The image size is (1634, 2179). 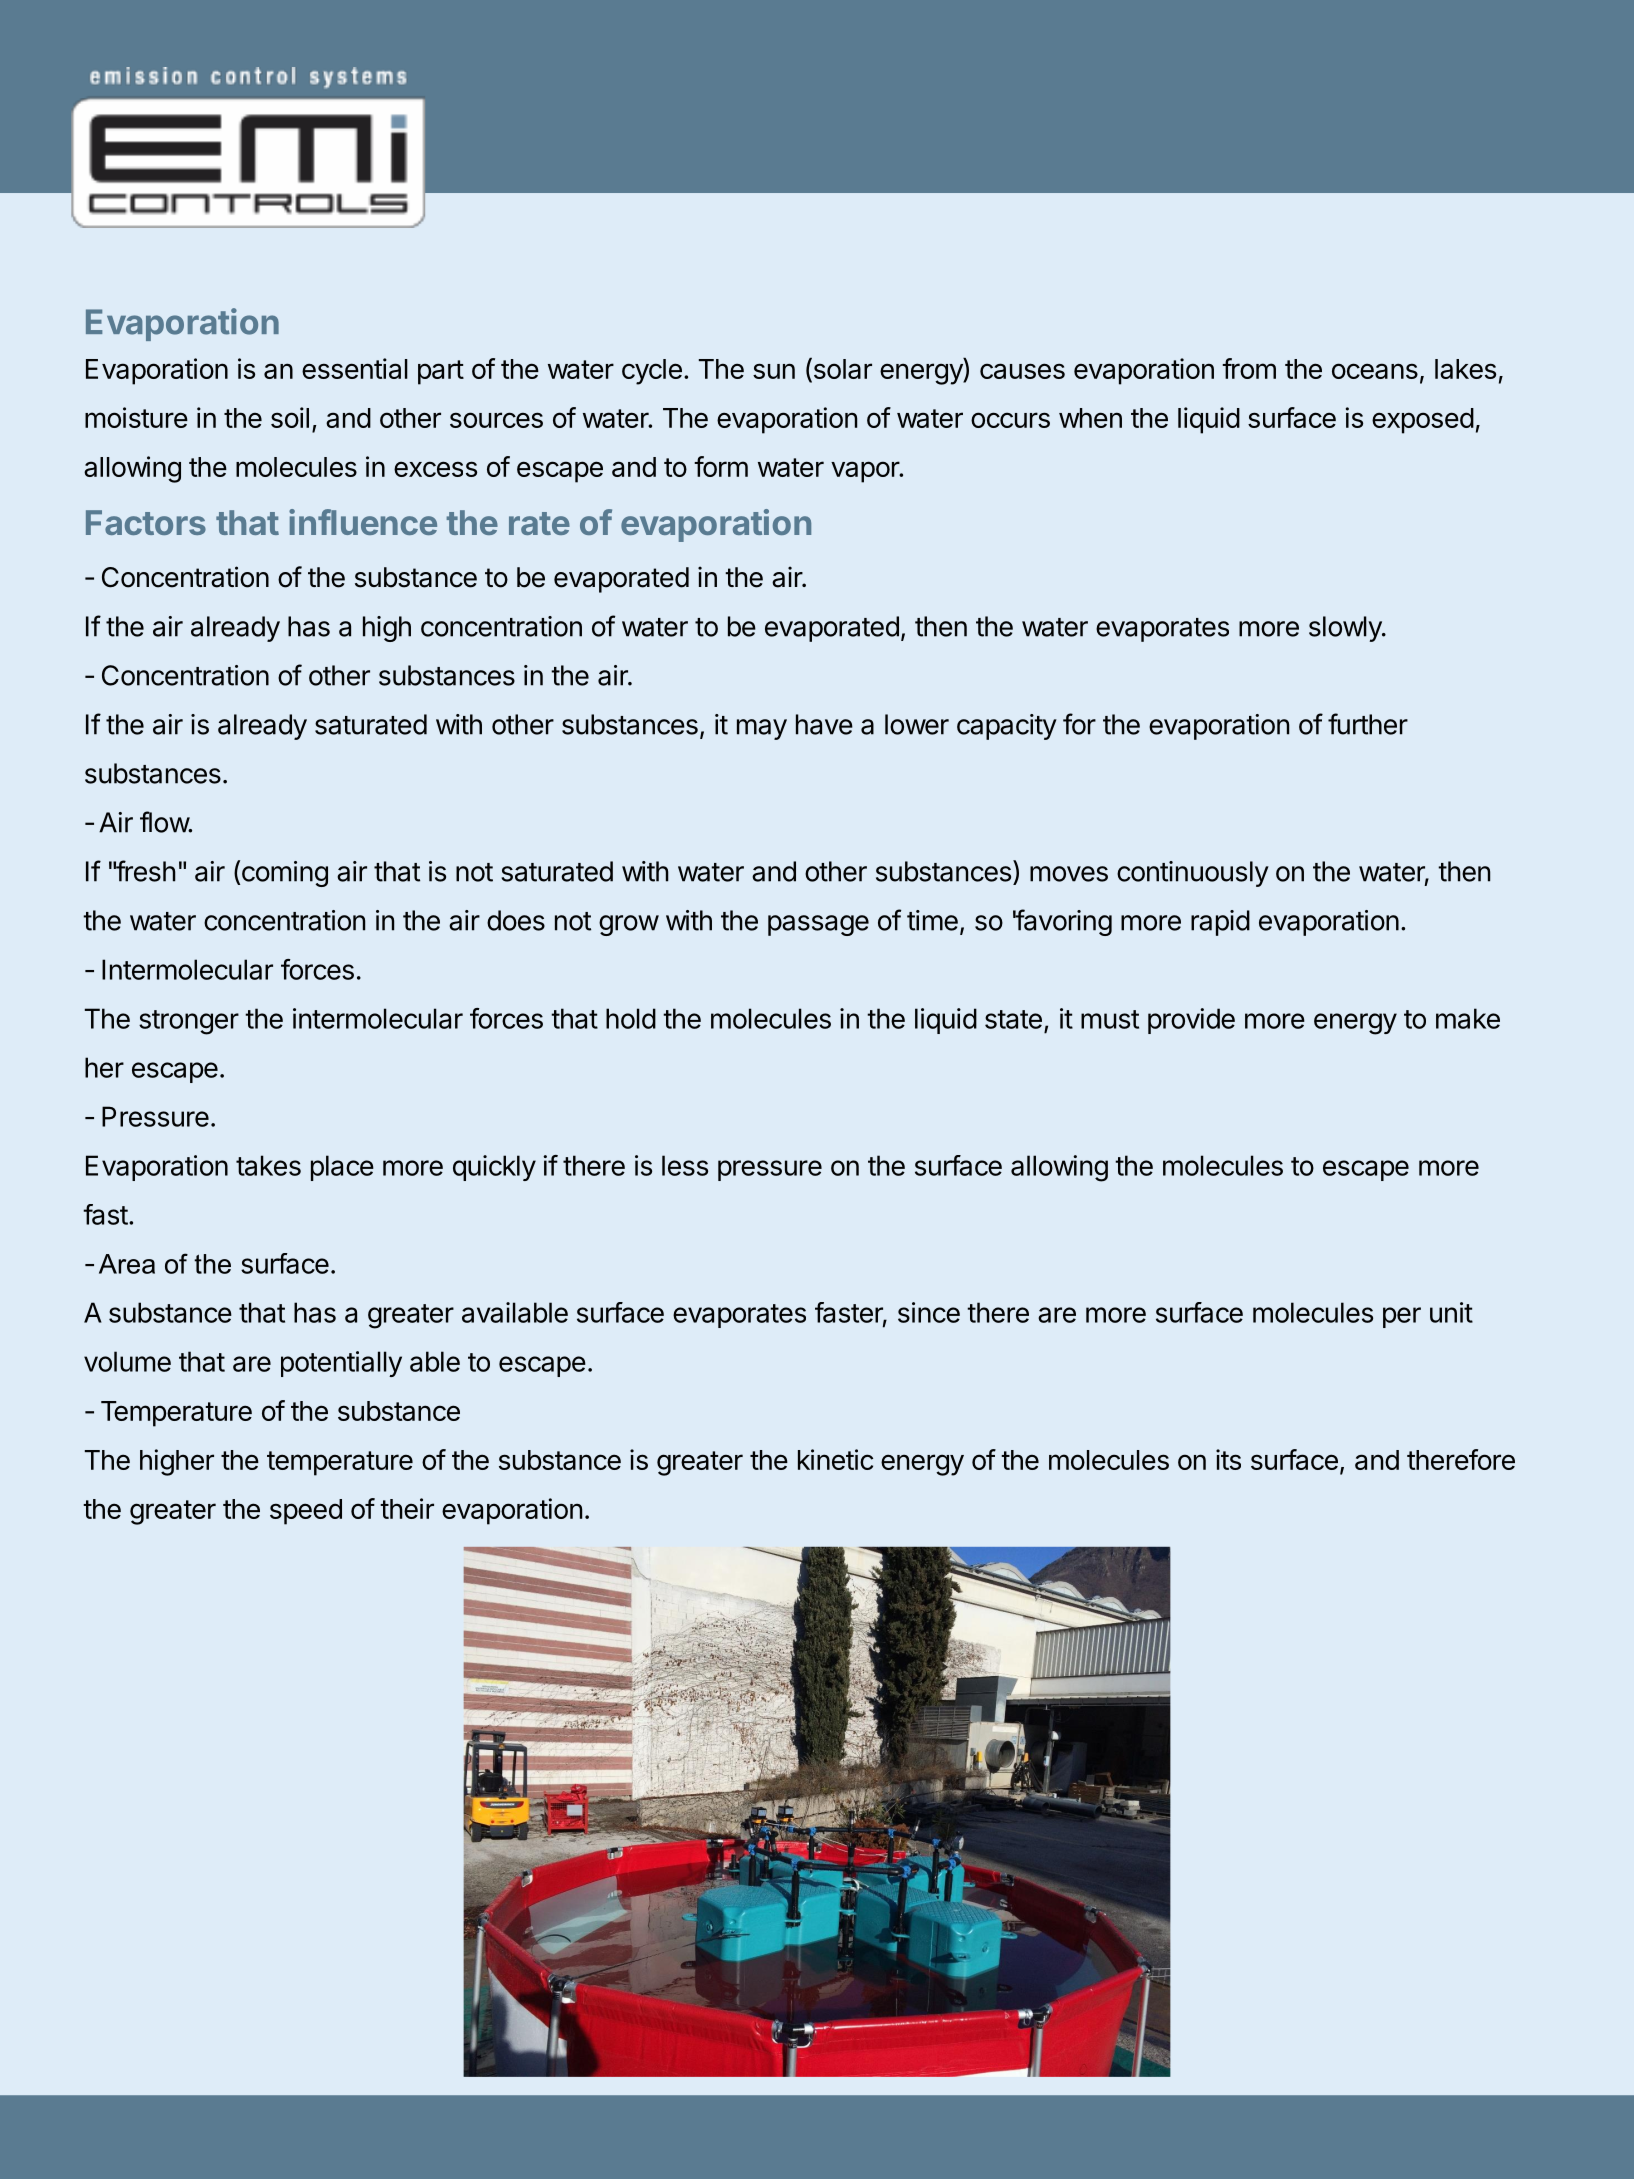 What do you see at coordinates (835, 1459) in the screenshot?
I see `kinetic` at bounding box center [835, 1459].
